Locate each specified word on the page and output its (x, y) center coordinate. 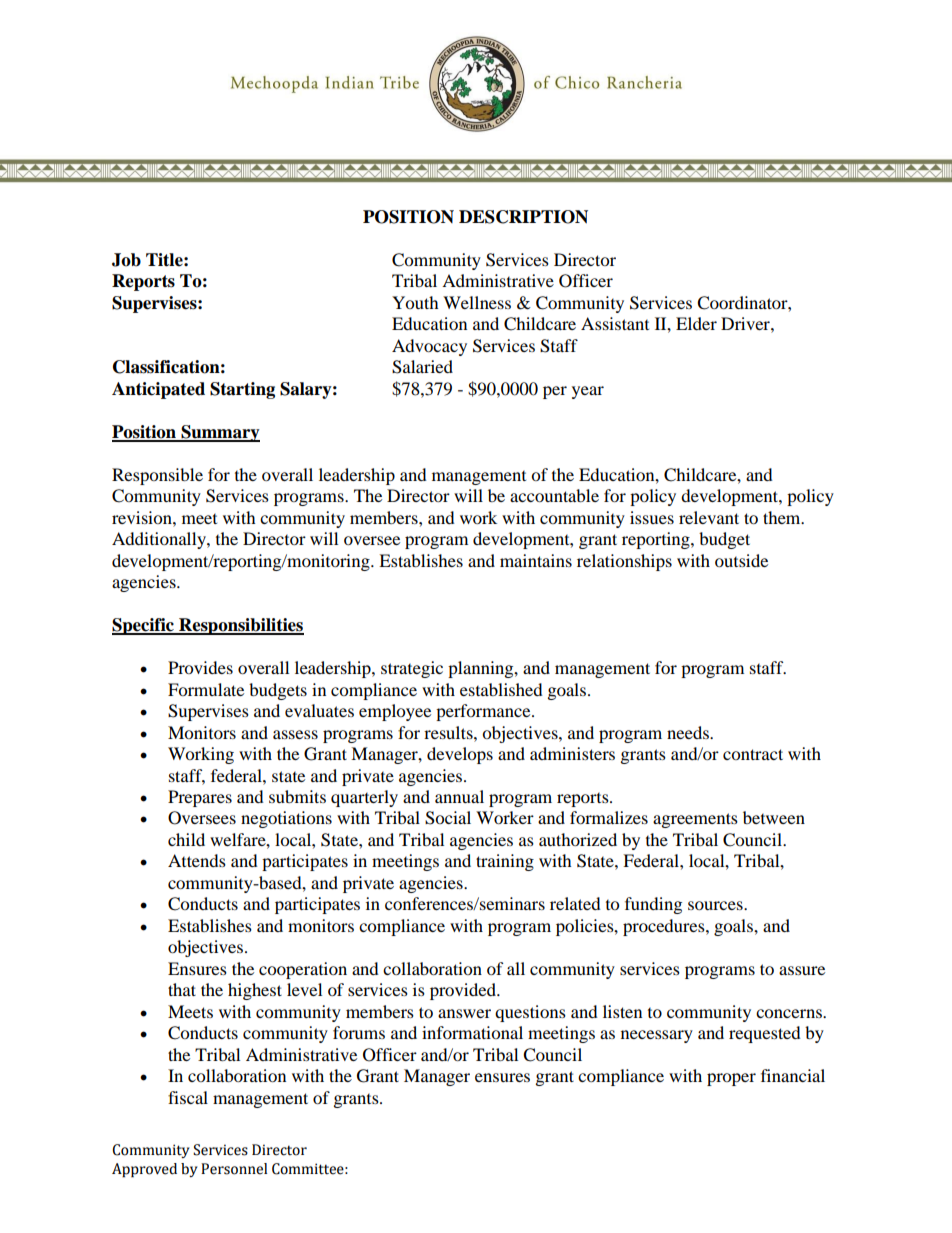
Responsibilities (240, 626)
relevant (709, 517)
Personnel (234, 1169)
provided (464, 991)
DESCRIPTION (523, 217)
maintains (536, 560)
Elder (696, 323)
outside (741, 560)
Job (126, 260)
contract (753, 754)
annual (459, 796)
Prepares (200, 798)
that (182, 989)
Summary (219, 433)
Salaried (422, 367)
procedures (665, 927)
